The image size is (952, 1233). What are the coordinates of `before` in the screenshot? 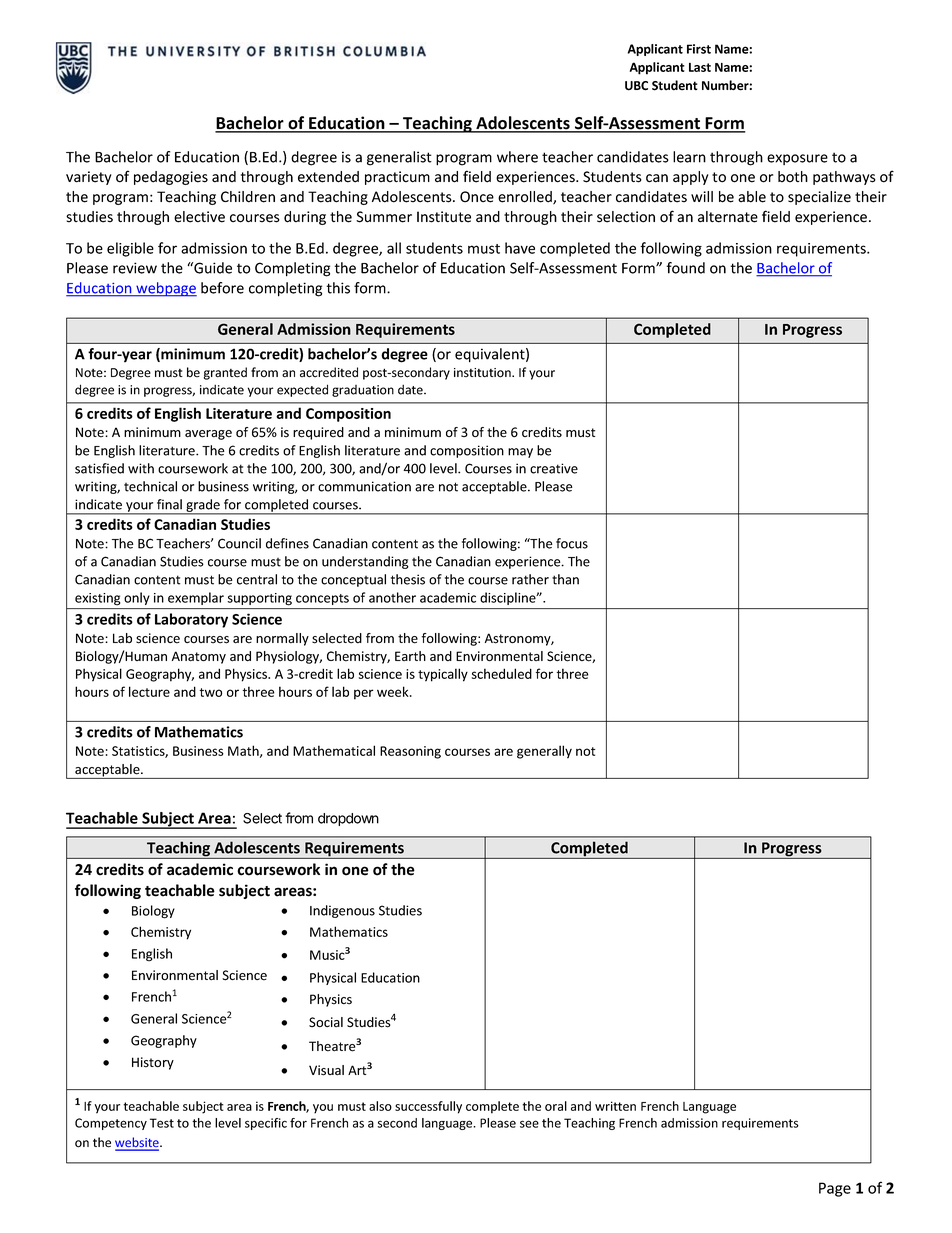 It's located at (222, 288).
